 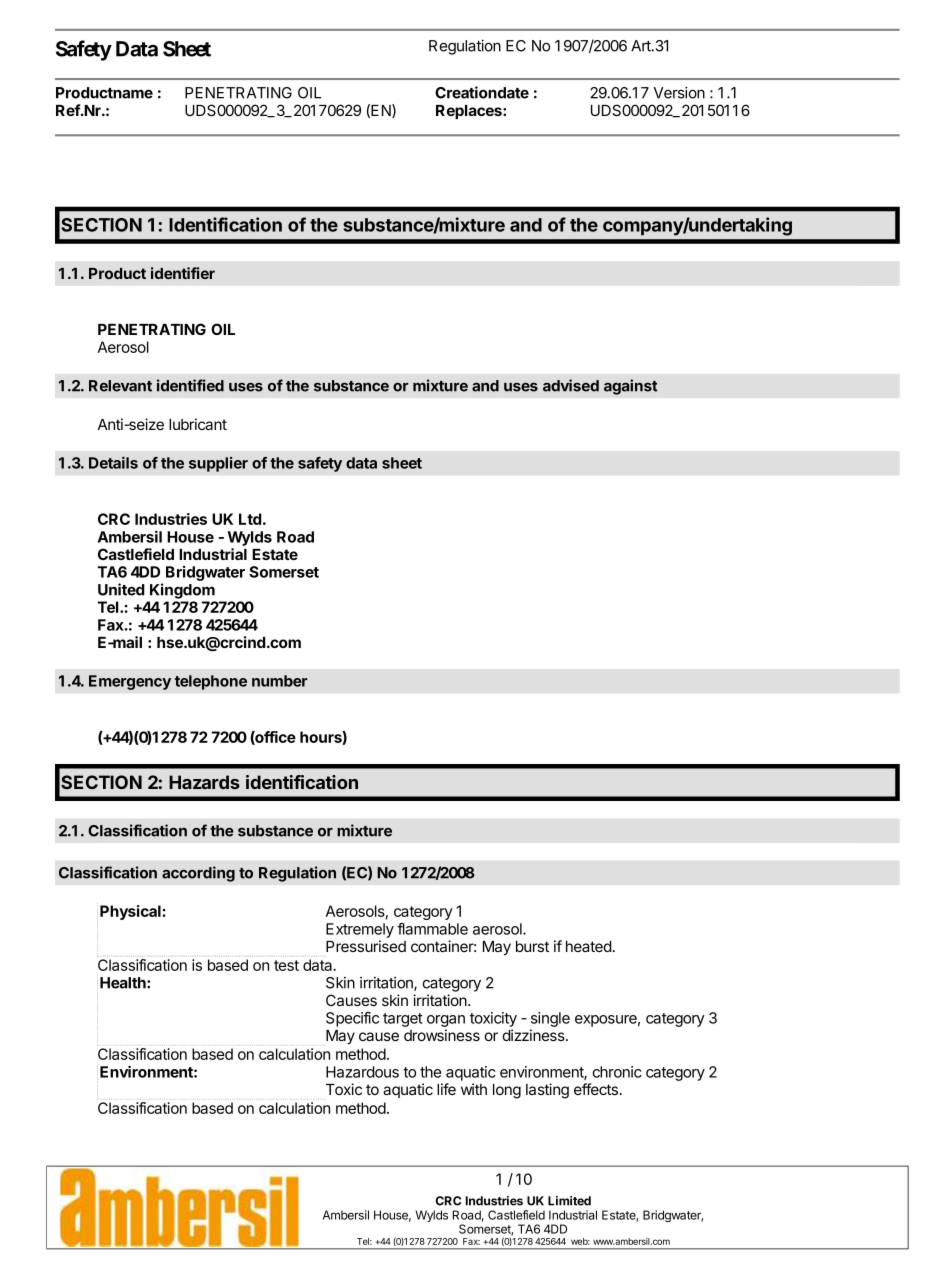 What do you see at coordinates (630, 387) in the screenshot?
I see `against` at bounding box center [630, 387].
